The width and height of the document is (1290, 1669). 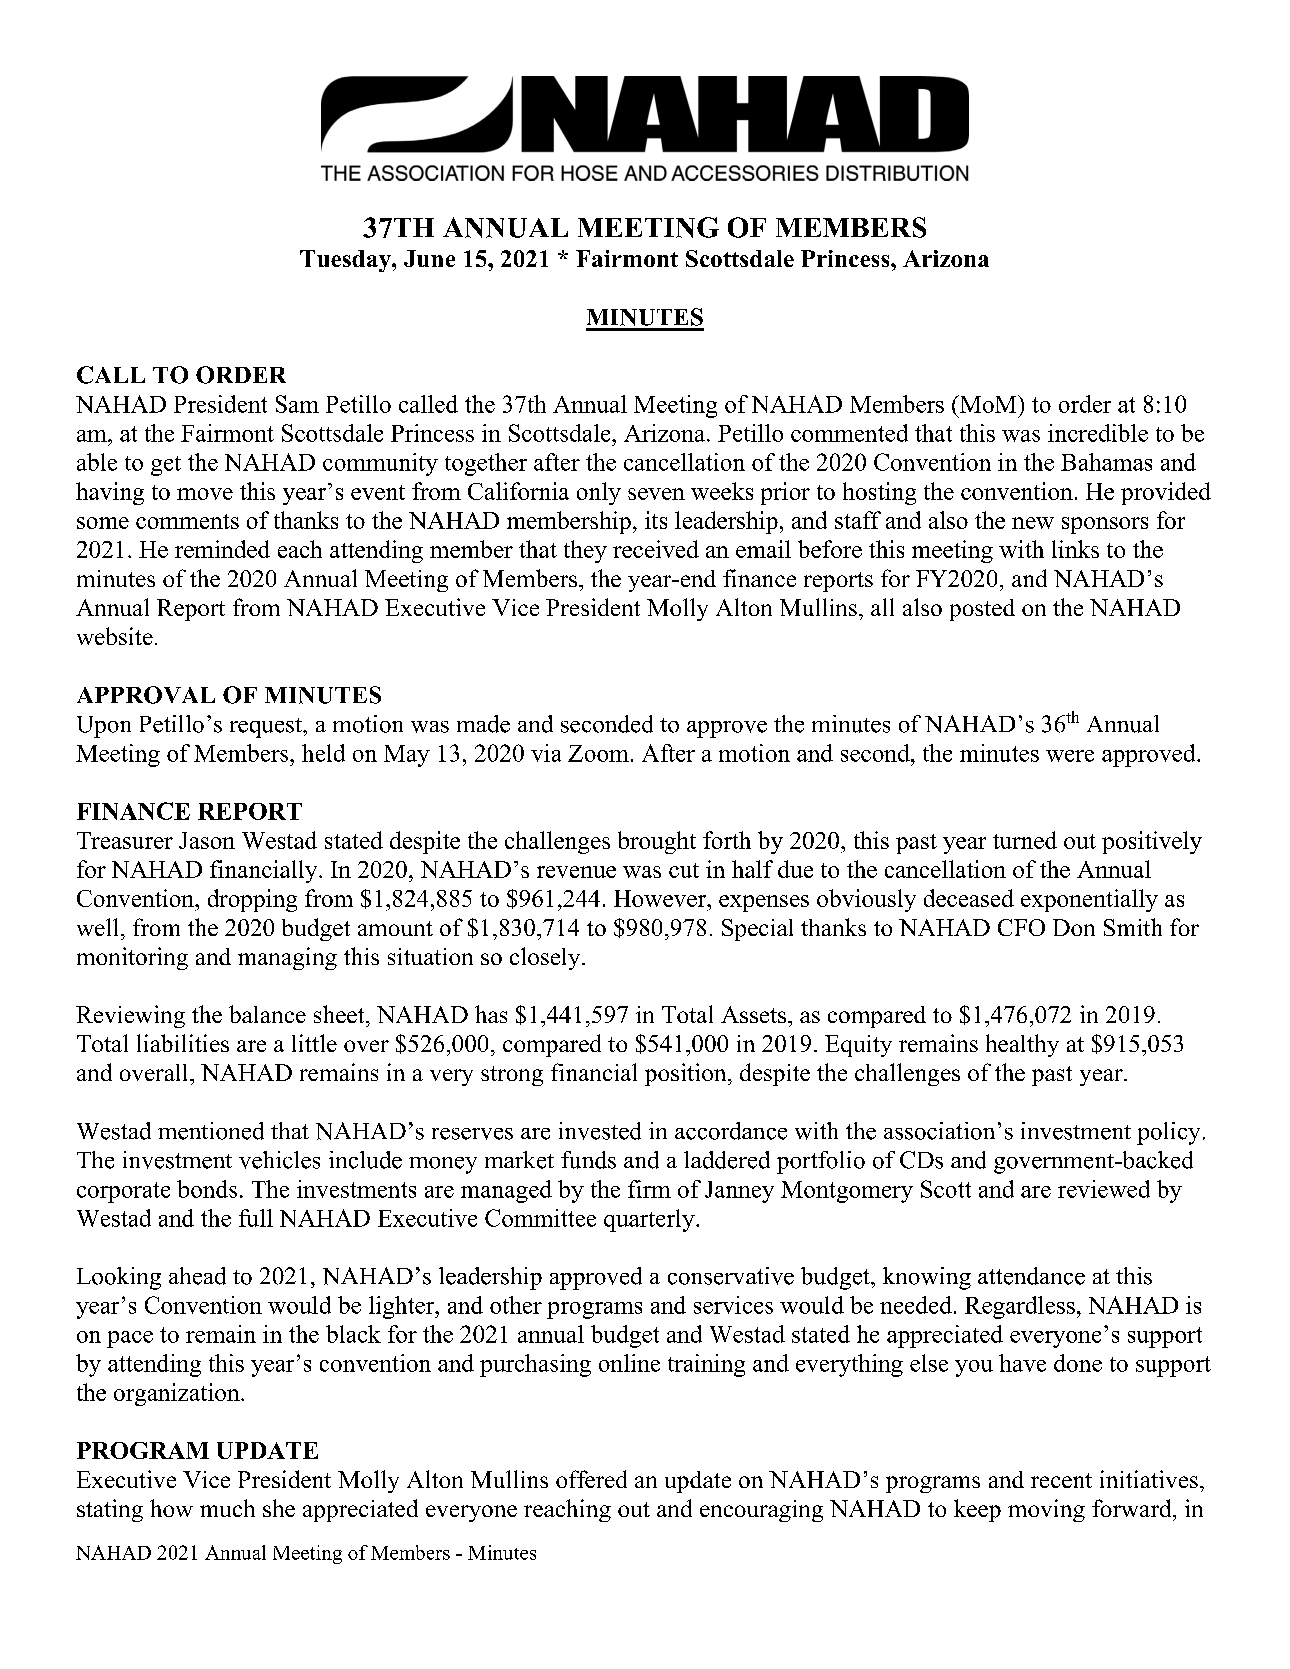 I want to click on much, so click(x=227, y=1508).
